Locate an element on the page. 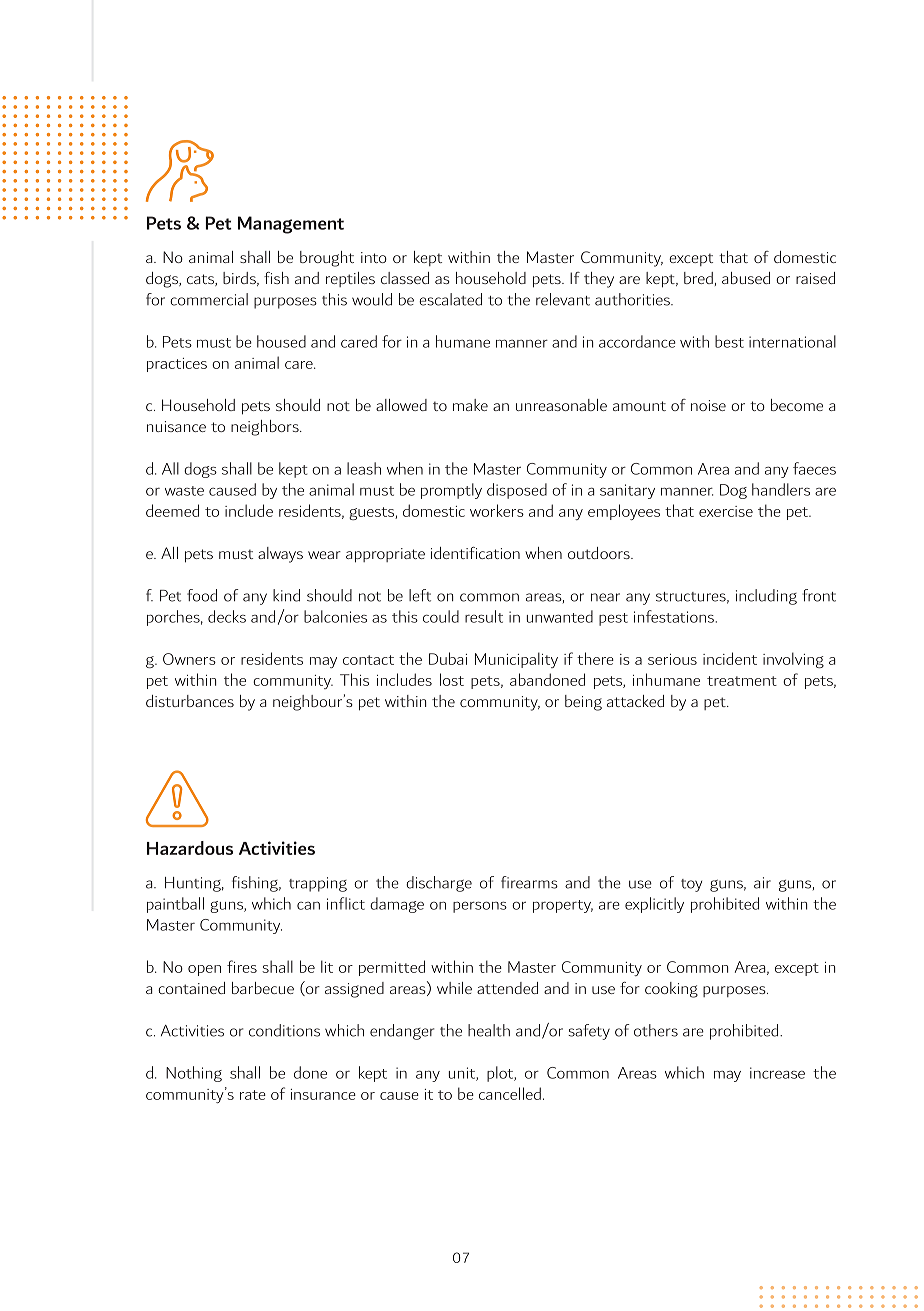  rate is located at coordinates (253, 1095).
